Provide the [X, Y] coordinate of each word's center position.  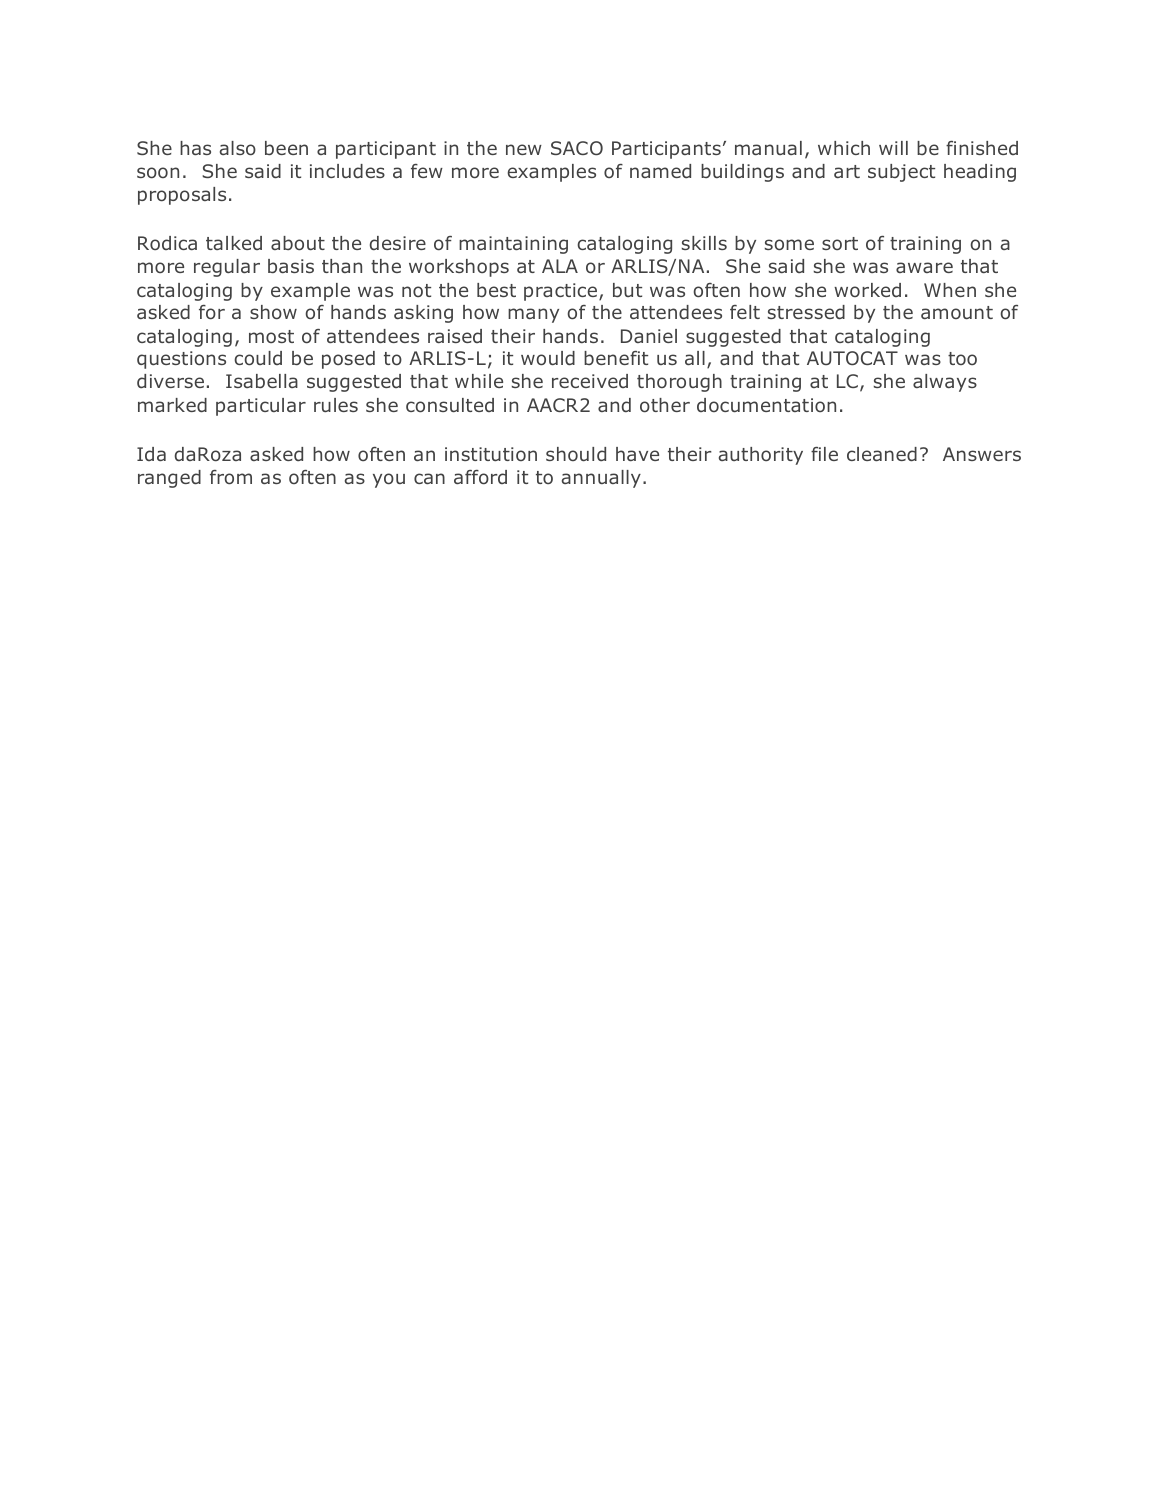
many [533, 315]
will [893, 148]
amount [957, 312]
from [231, 477]
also [238, 148]
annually [601, 479]
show [273, 312]
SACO [577, 148]
